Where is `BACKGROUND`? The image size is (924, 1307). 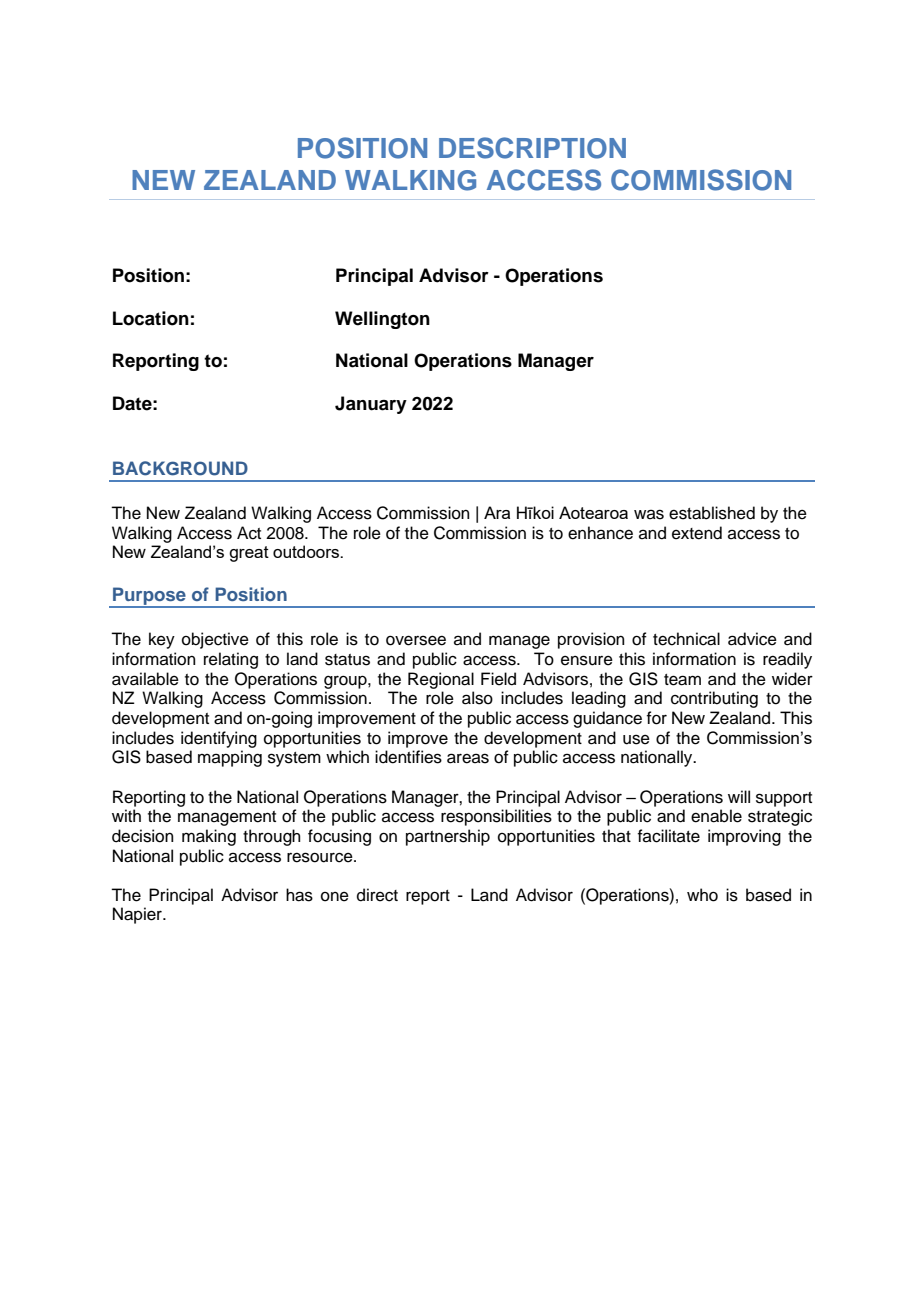 BACKGROUND is located at coordinates (180, 468).
